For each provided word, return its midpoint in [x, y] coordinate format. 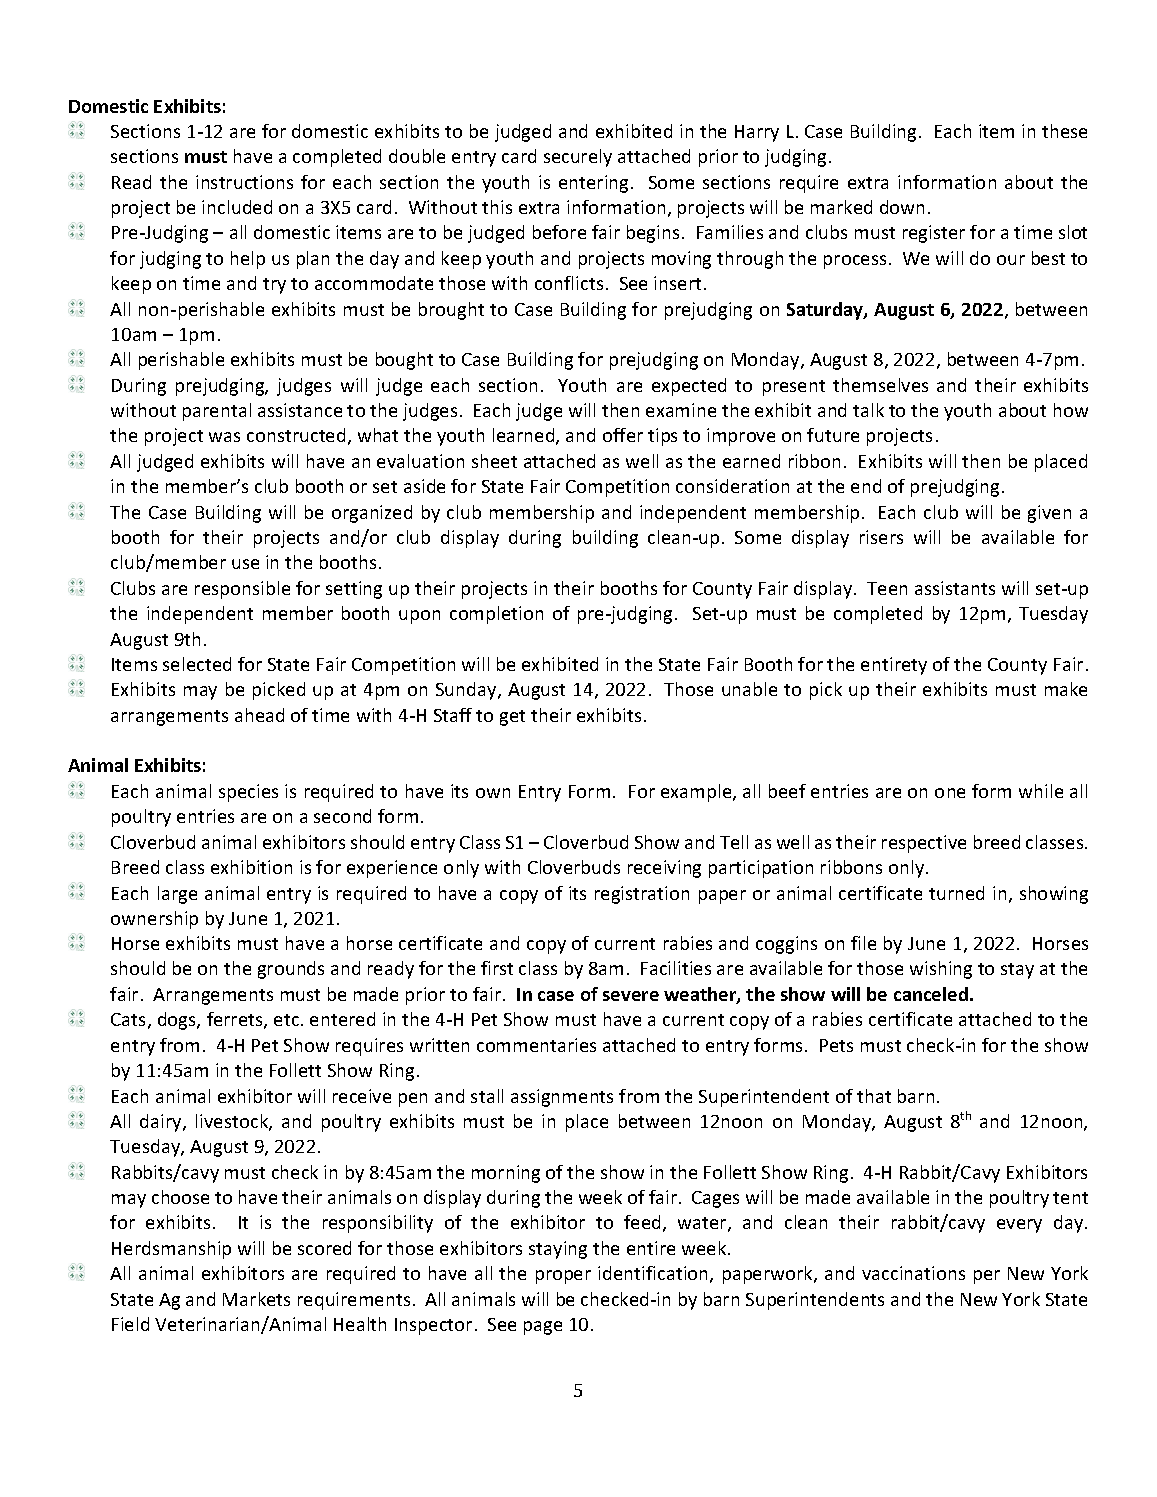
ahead [259, 715]
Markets [256, 1299]
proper [563, 1277]
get [512, 718]
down [902, 207]
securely [578, 158]
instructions [244, 182]
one [950, 793]
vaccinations [913, 1273]
